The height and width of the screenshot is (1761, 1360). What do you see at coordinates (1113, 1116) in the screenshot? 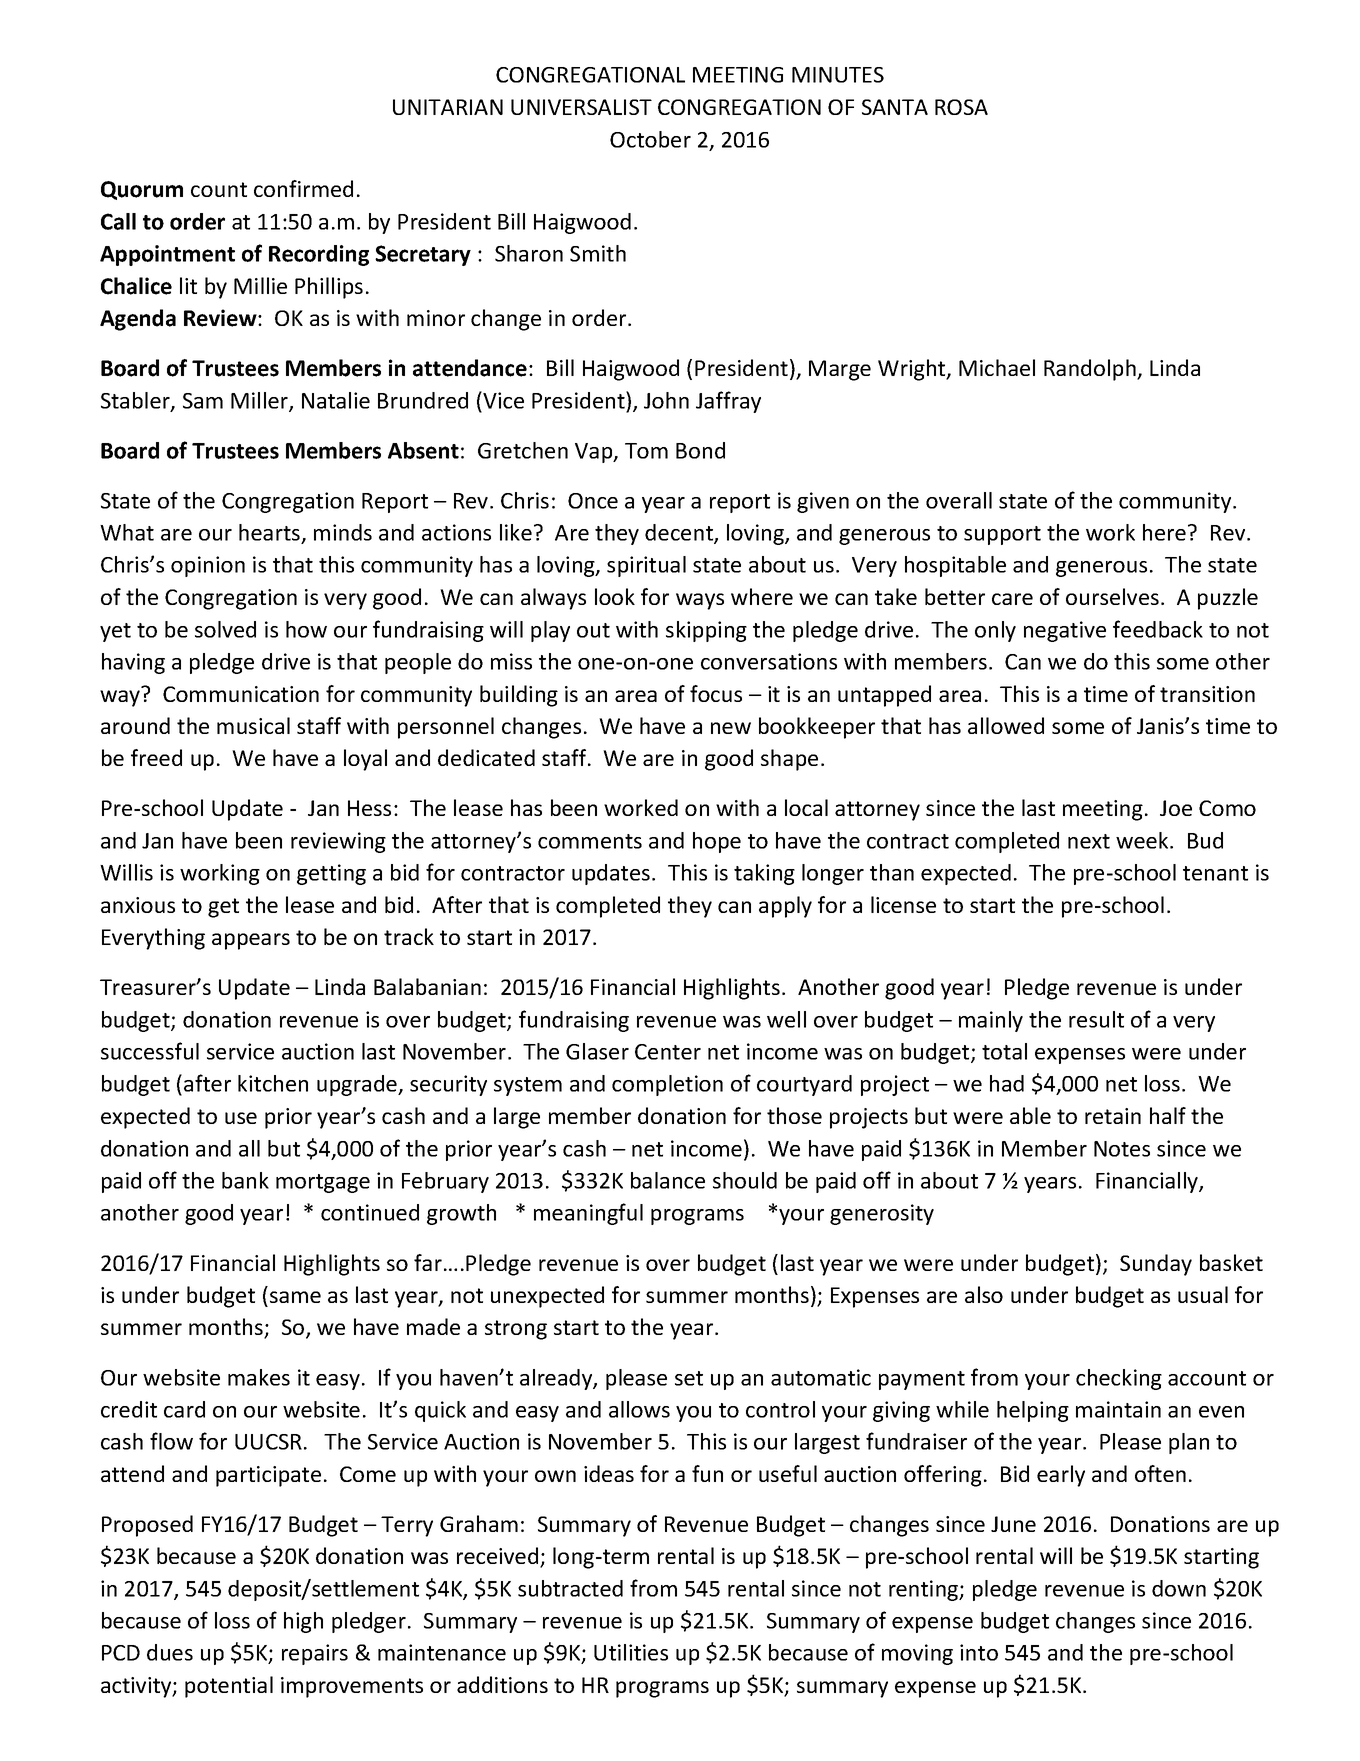
I see `retain` at bounding box center [1113, 1116].
